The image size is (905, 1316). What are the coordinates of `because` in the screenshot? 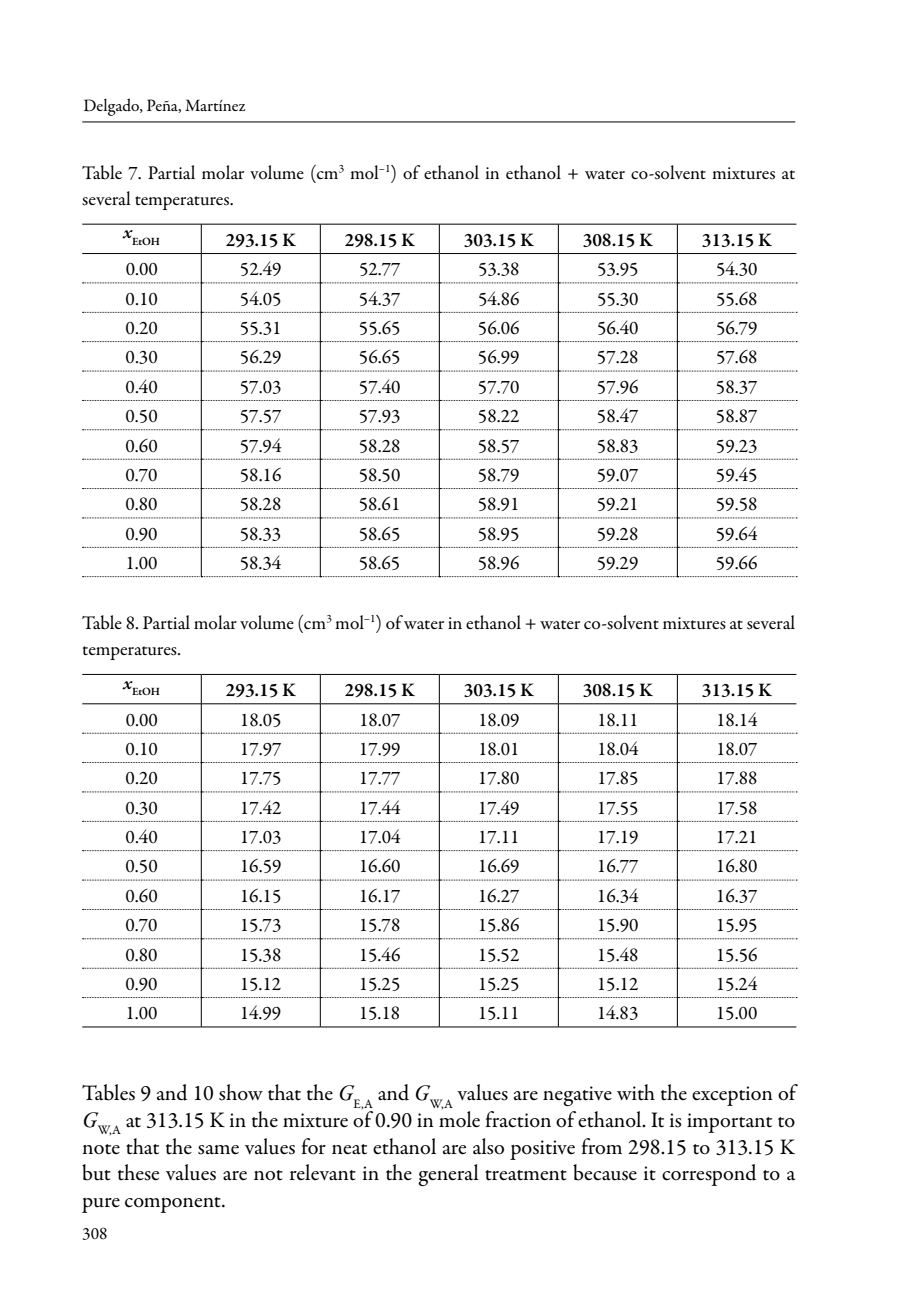 It's located at (605, 1172).
